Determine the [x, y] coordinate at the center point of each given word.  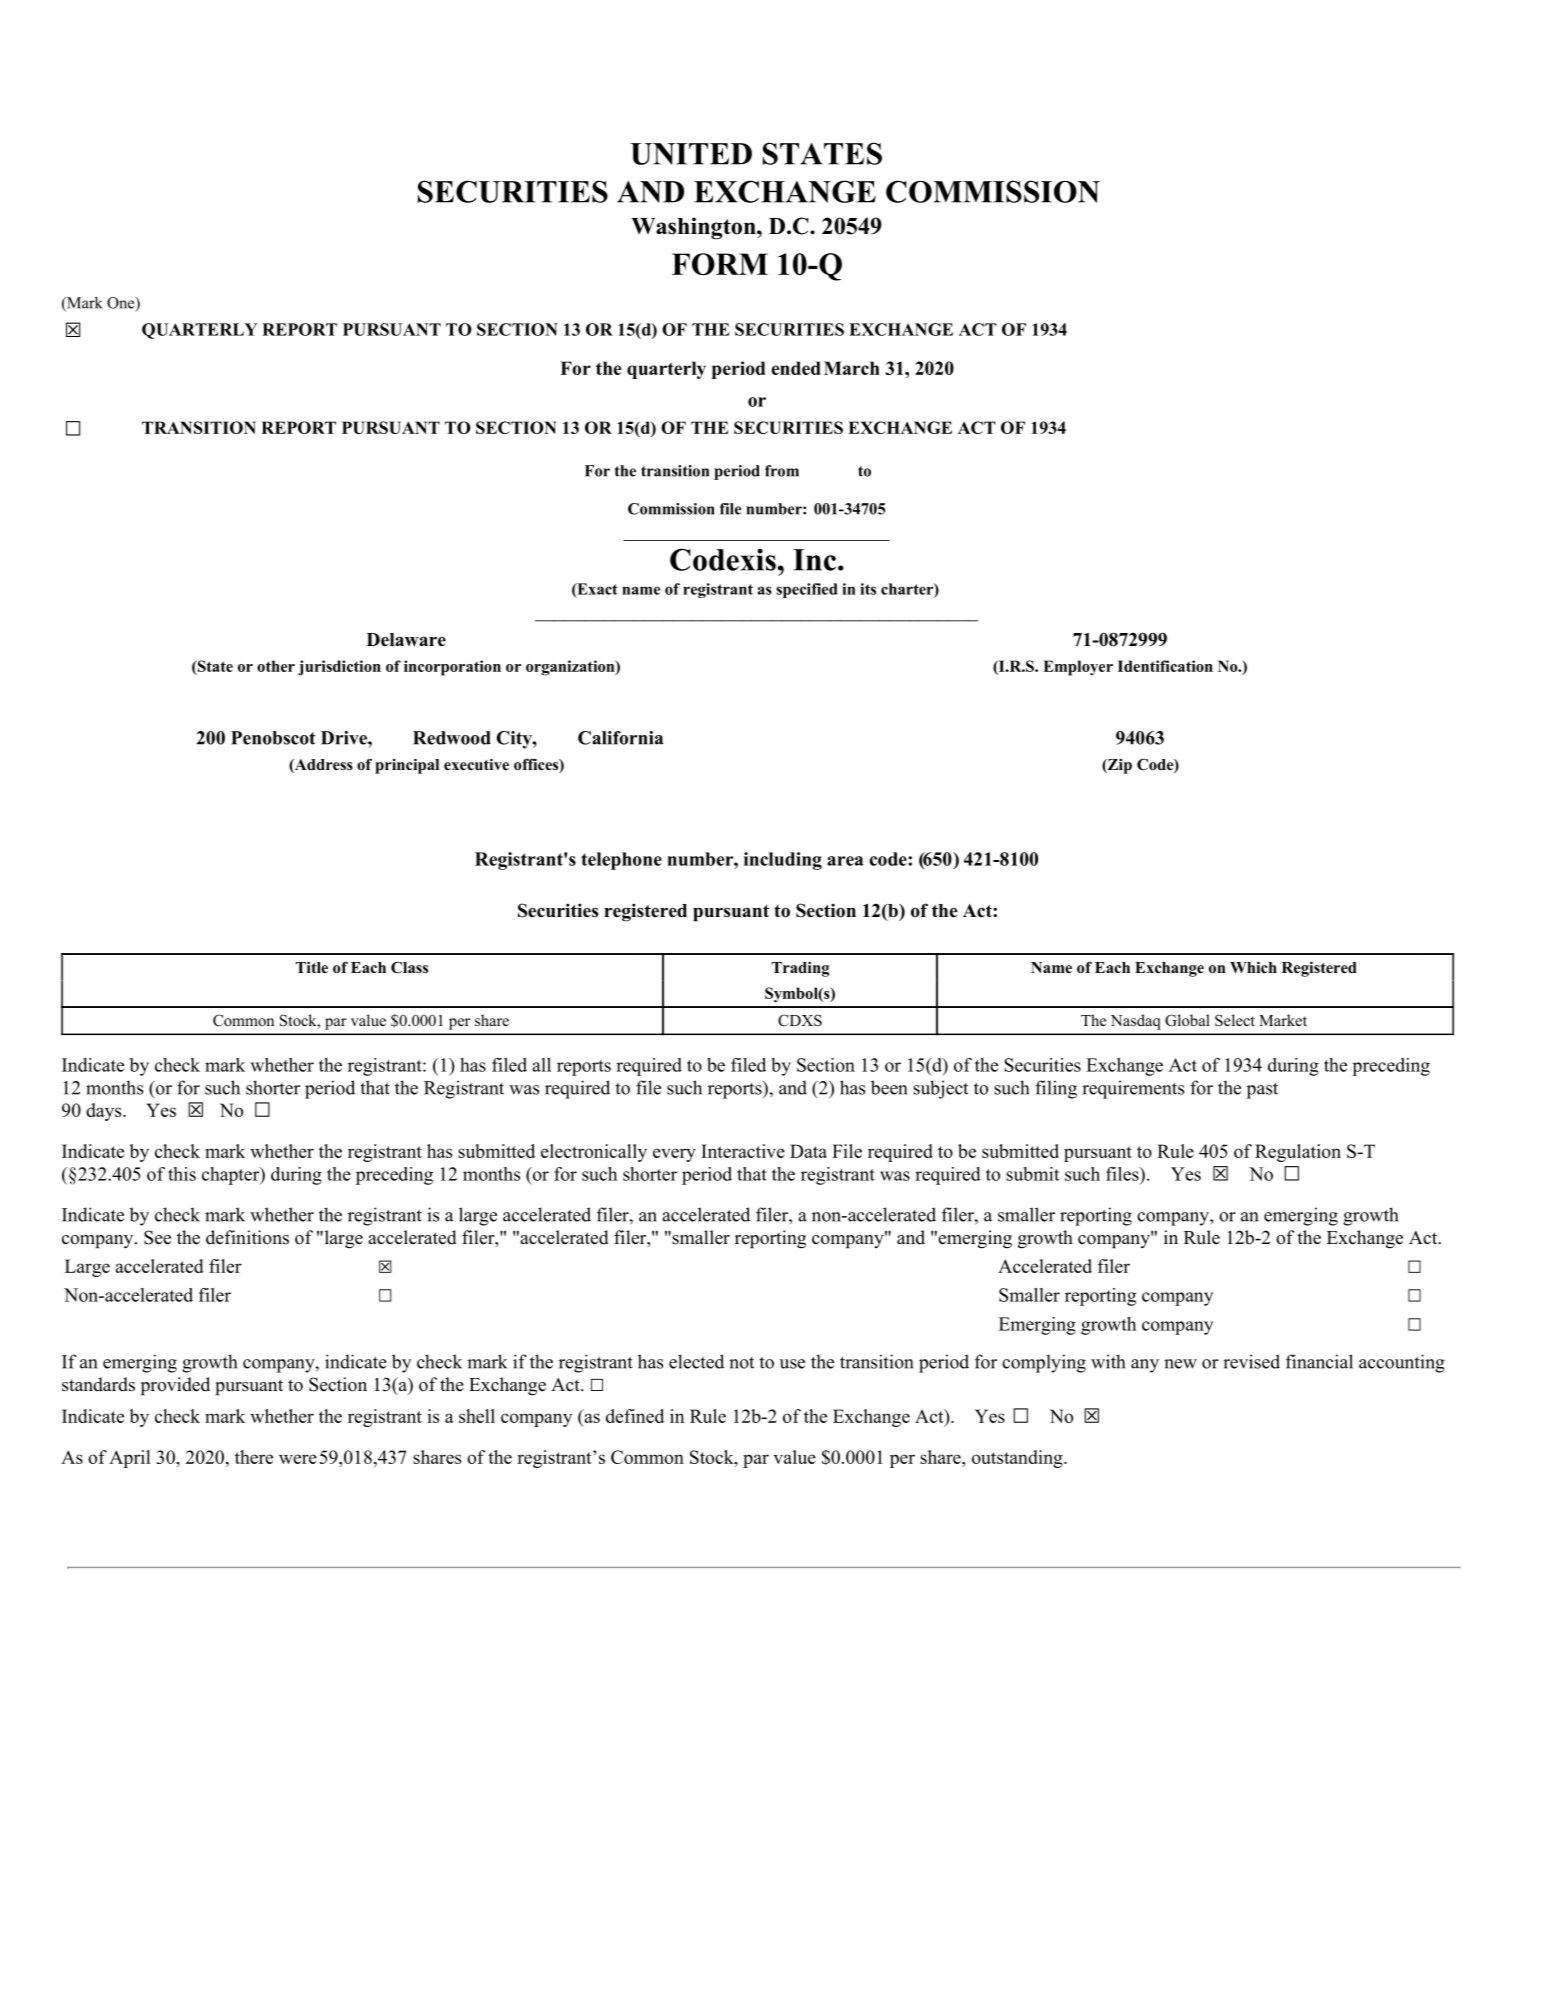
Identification [1165, 666]
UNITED [691, 154]
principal [407, 766]
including [783, 861]
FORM [720, 264]
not [741, 1363]
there [254, 1457]
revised [1251, 1361]
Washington [694, 228]
